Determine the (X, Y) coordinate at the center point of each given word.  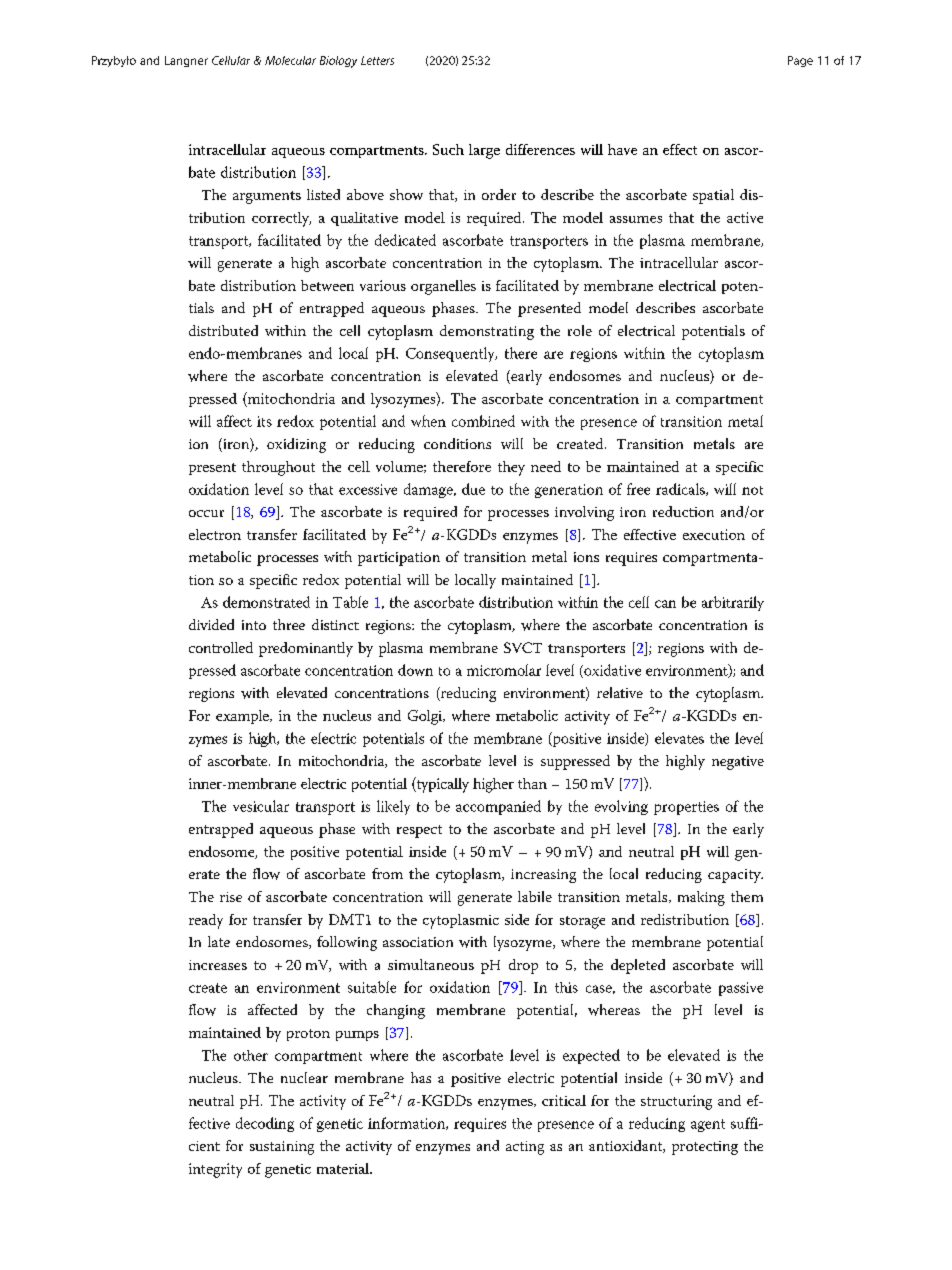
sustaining (282, 1148)
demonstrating (487, 332)
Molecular (290, 60)
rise (231, 897)
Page (800, 61)
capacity (735, 876)
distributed (223, 330)
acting (525, 1148)
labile (535, 896)
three (289, 624)
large (484, 151)
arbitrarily (733, 603)
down (415, 670)
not (752, 490)
